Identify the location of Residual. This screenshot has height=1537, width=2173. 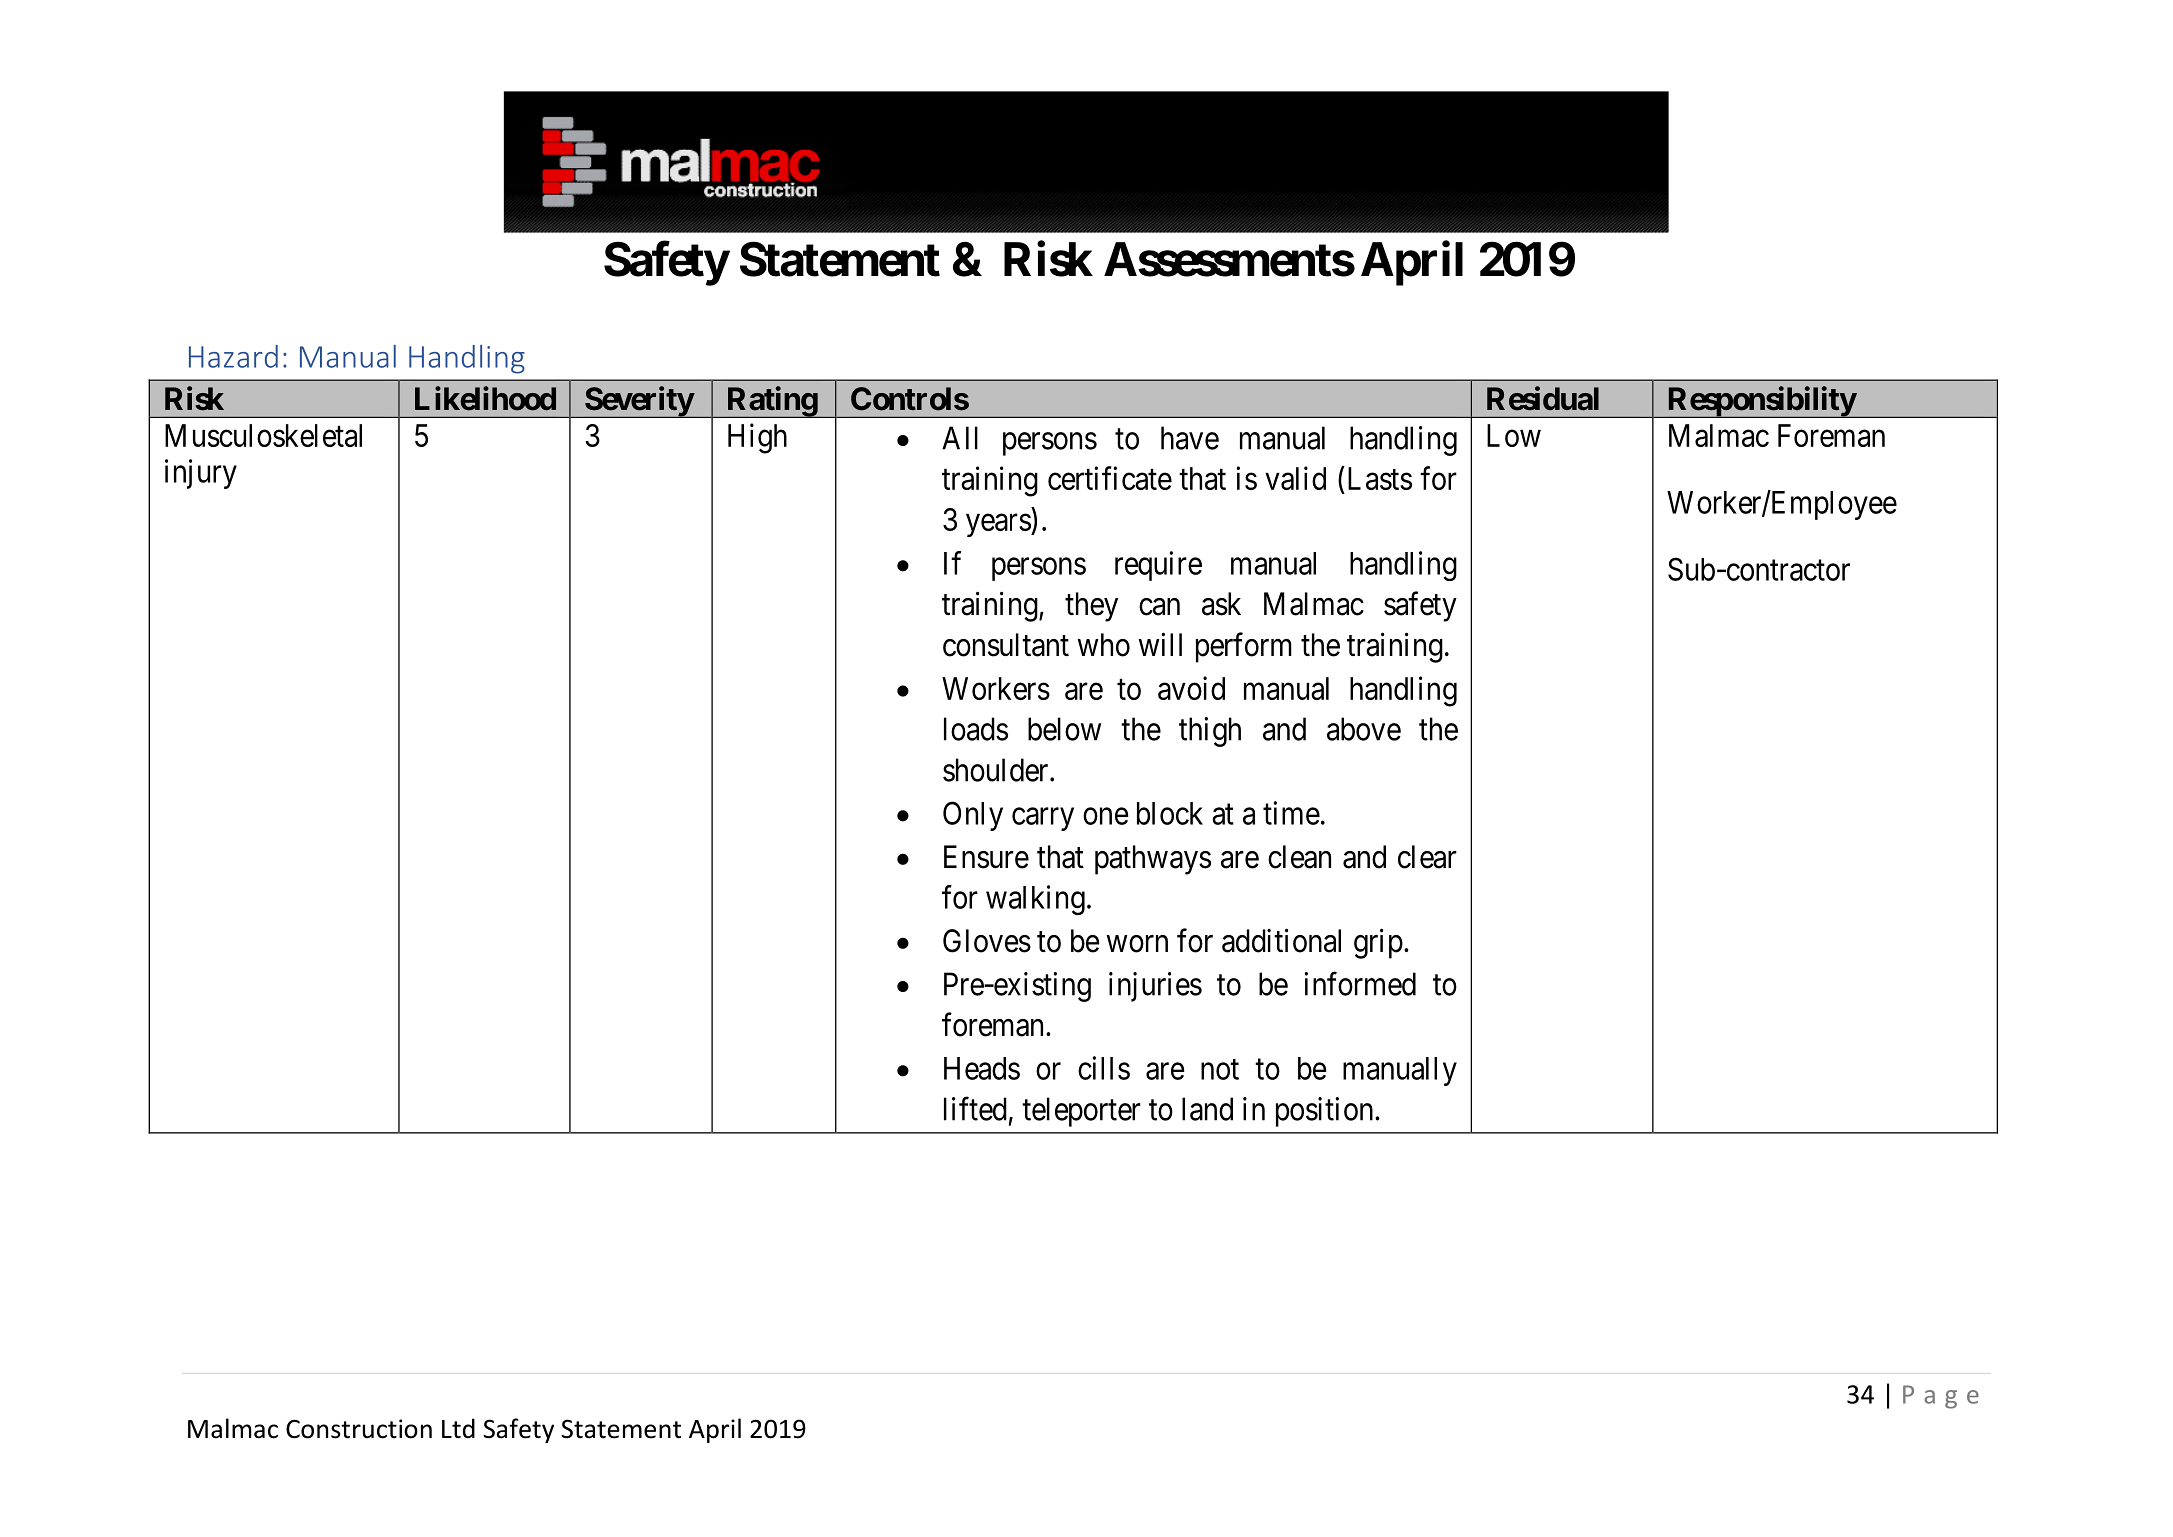
(1543, 398).
